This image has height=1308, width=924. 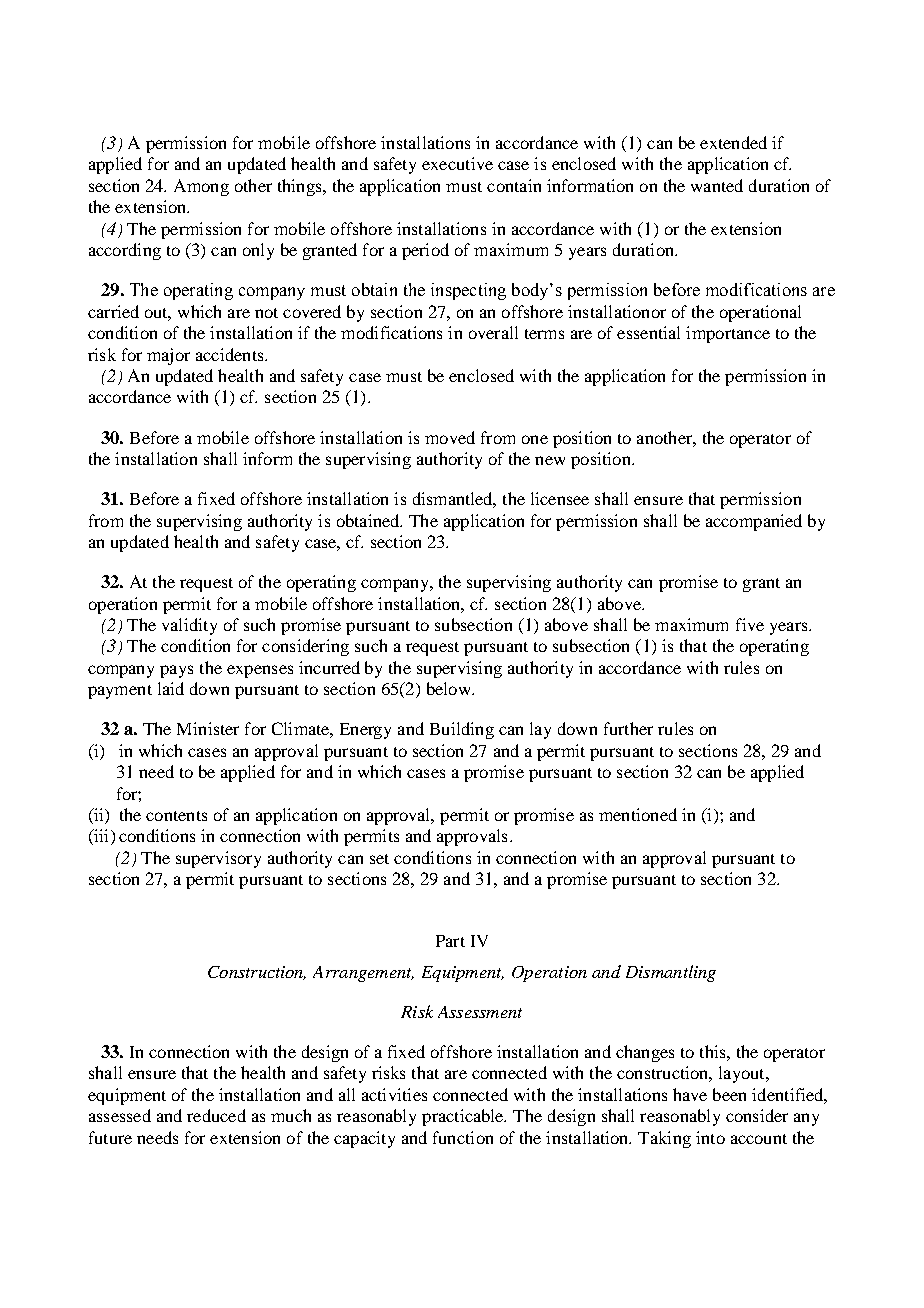 What do you see at coordinates (168, 356) in the image?
I see `major` at bounding box center [168, 356].
